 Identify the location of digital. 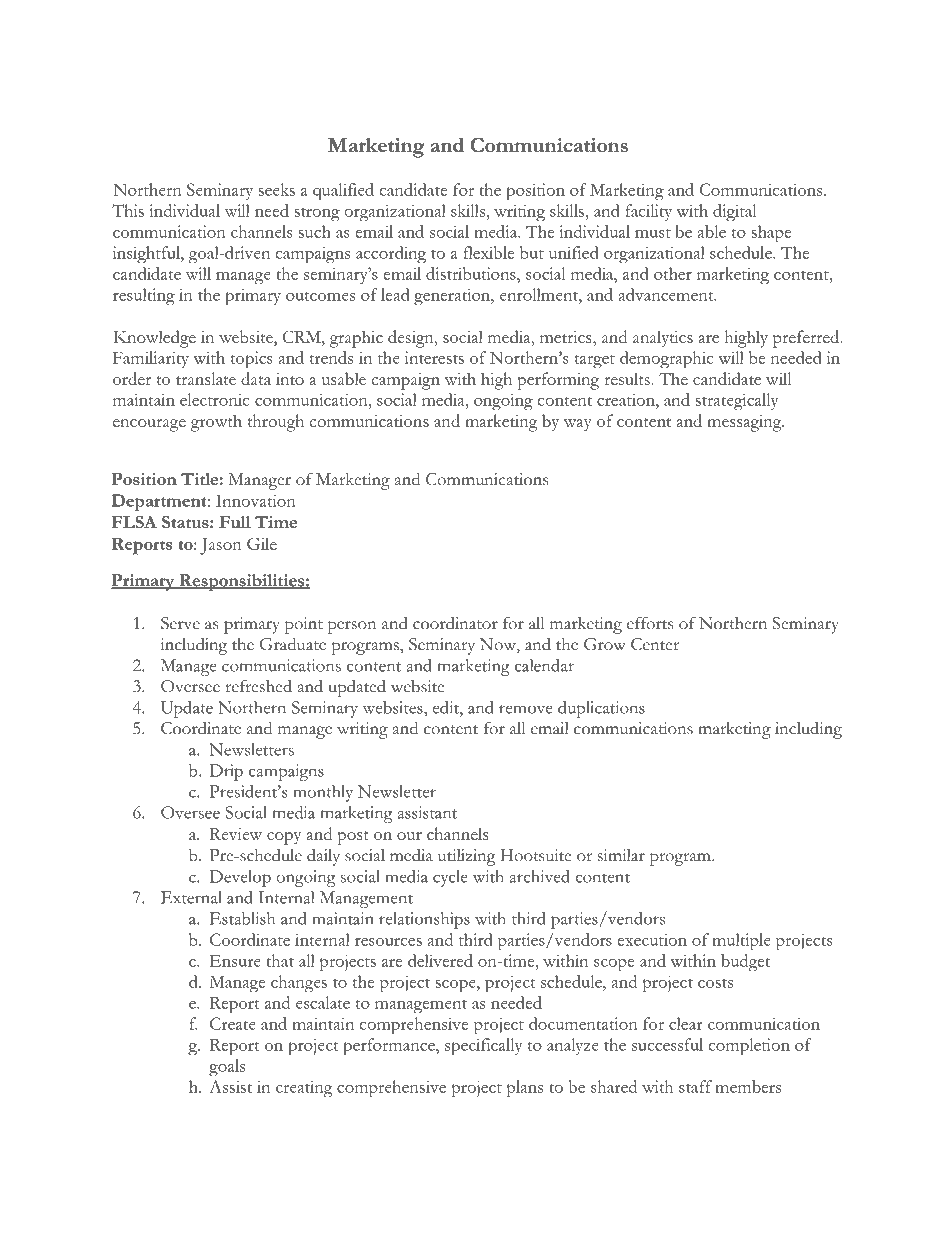
(734, 213).
